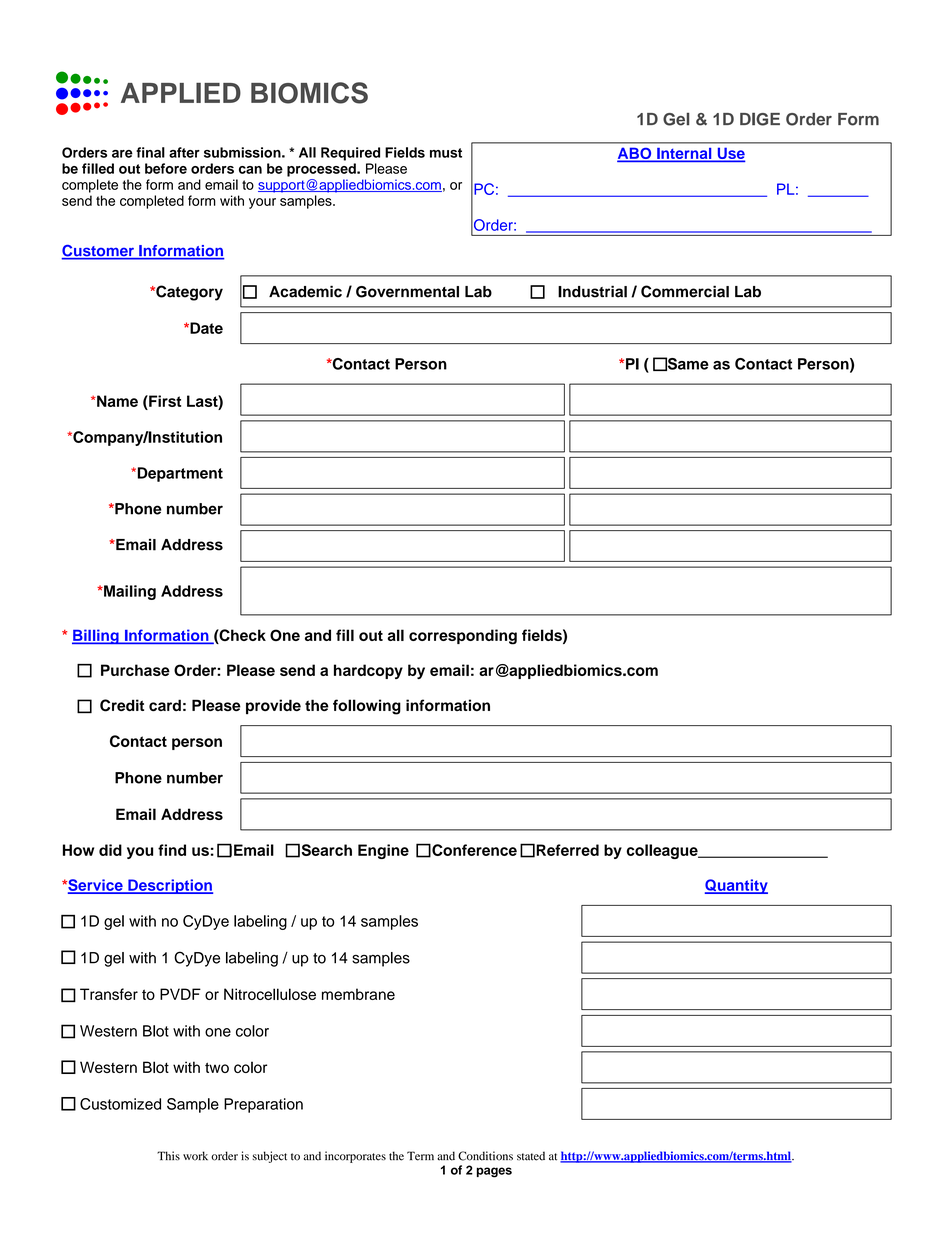  I want to click on corresponding, so click(463, 637).
